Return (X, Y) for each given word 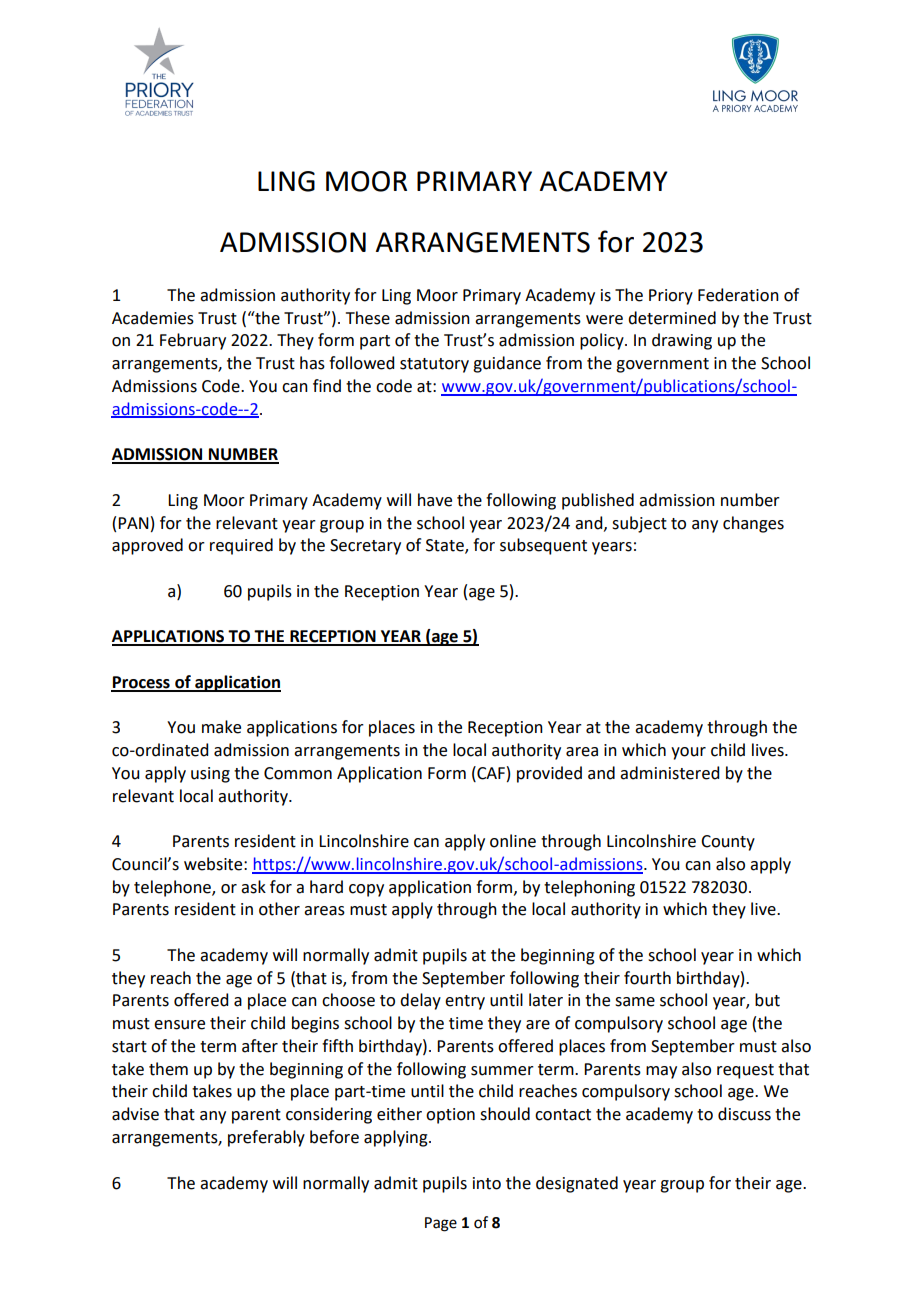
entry (465, 1002)
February (193, 341)
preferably (266, 1138)
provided (549, 774)
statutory (434, 365)
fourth (647, 978)
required (241, 546)
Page (441, 1224)
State (446, 546)
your (688, 753)
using (210, 775)
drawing (682, 341)
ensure (179, 1025)
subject (639, 524)
